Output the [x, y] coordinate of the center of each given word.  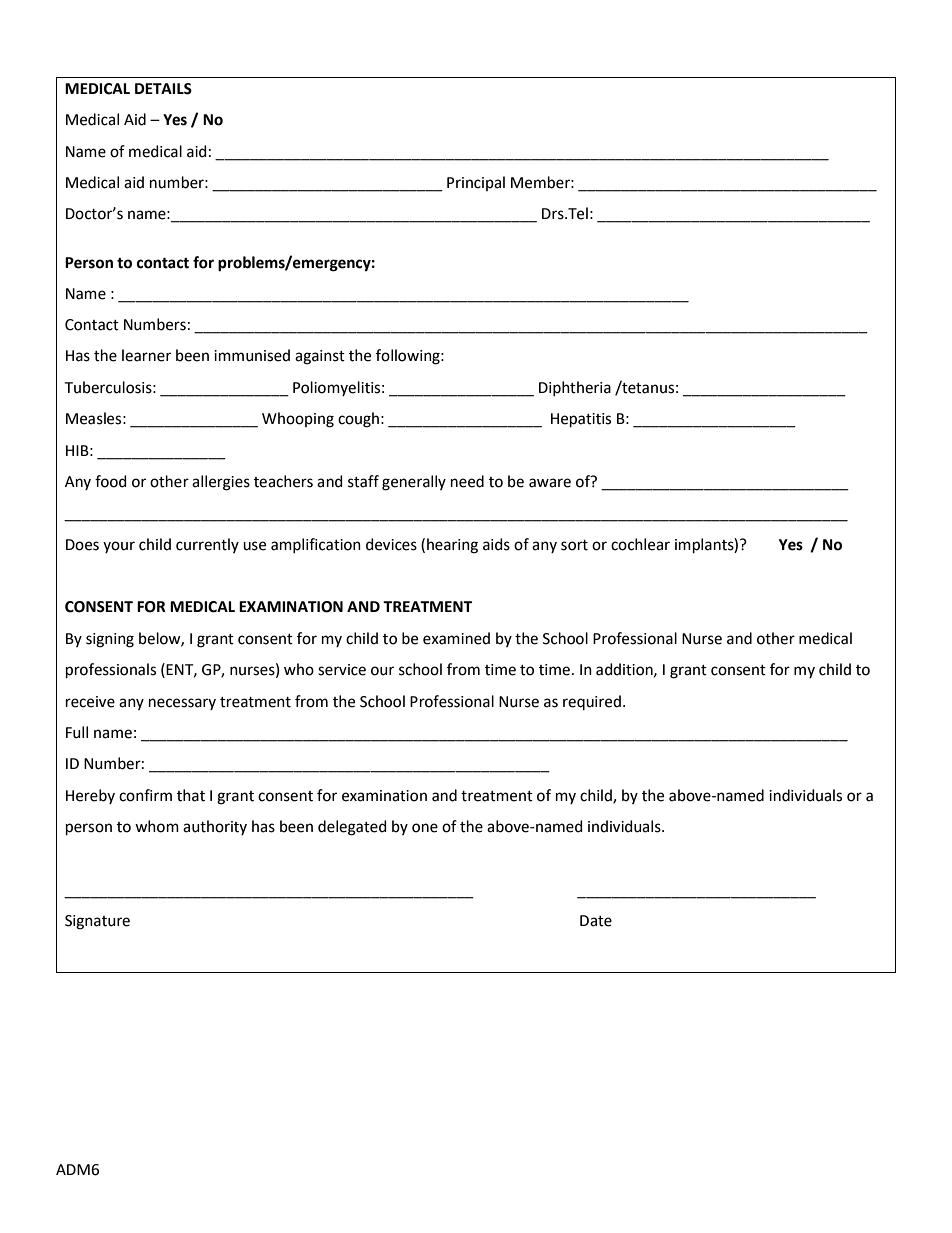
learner [146, 355]
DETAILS [163, 89]
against [320, 357]
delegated [352, 828]
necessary [182, 704]
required [592, 702]
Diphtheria [575, 388]
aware [550, 483]
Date [596, 921]
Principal [476, 183]
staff [363, 481]
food [111, 481]
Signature [97, 922]
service [342, 670]
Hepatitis [581, 420]
